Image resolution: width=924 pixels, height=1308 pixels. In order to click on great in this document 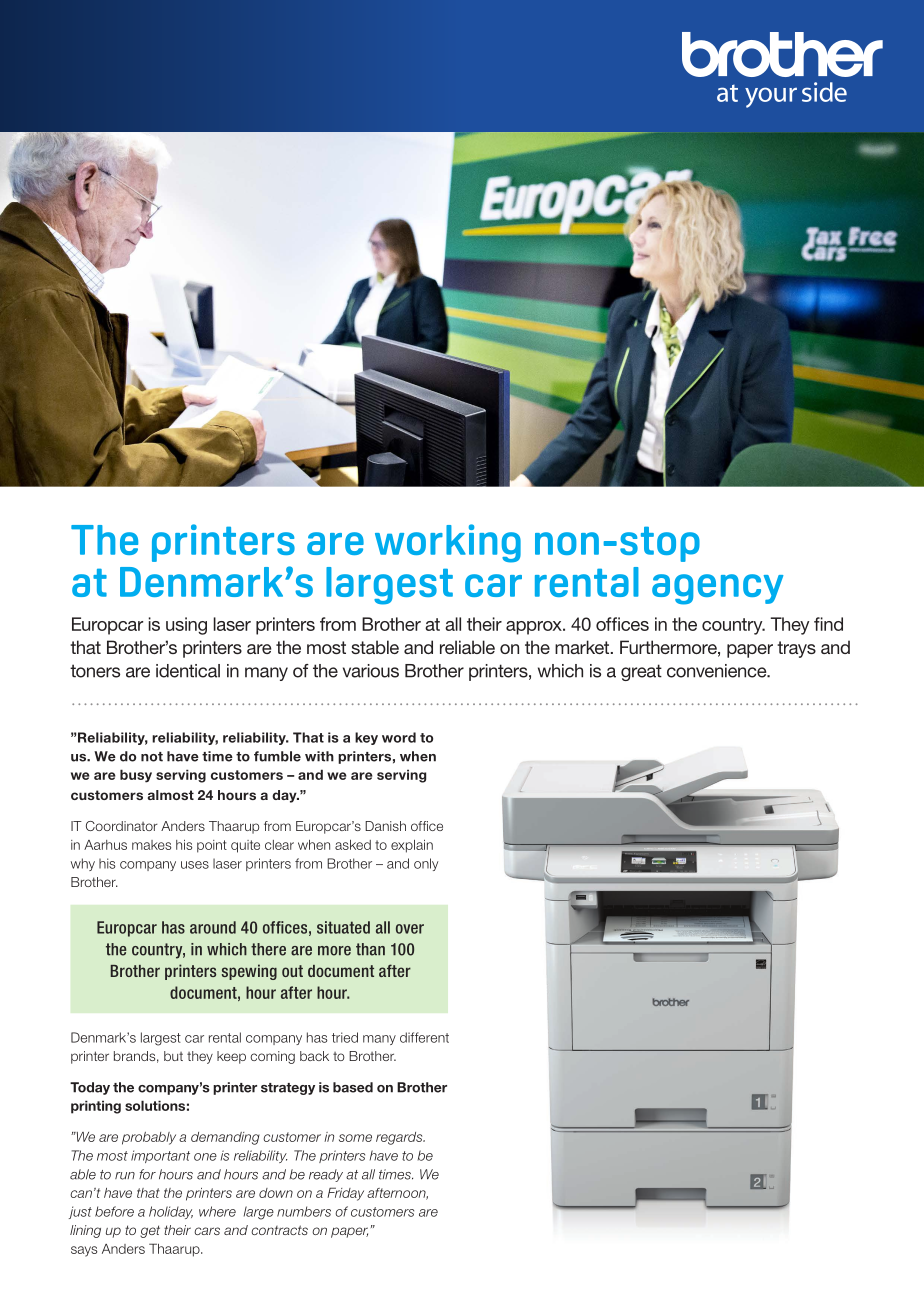, I will do `click(641, 672)`.
